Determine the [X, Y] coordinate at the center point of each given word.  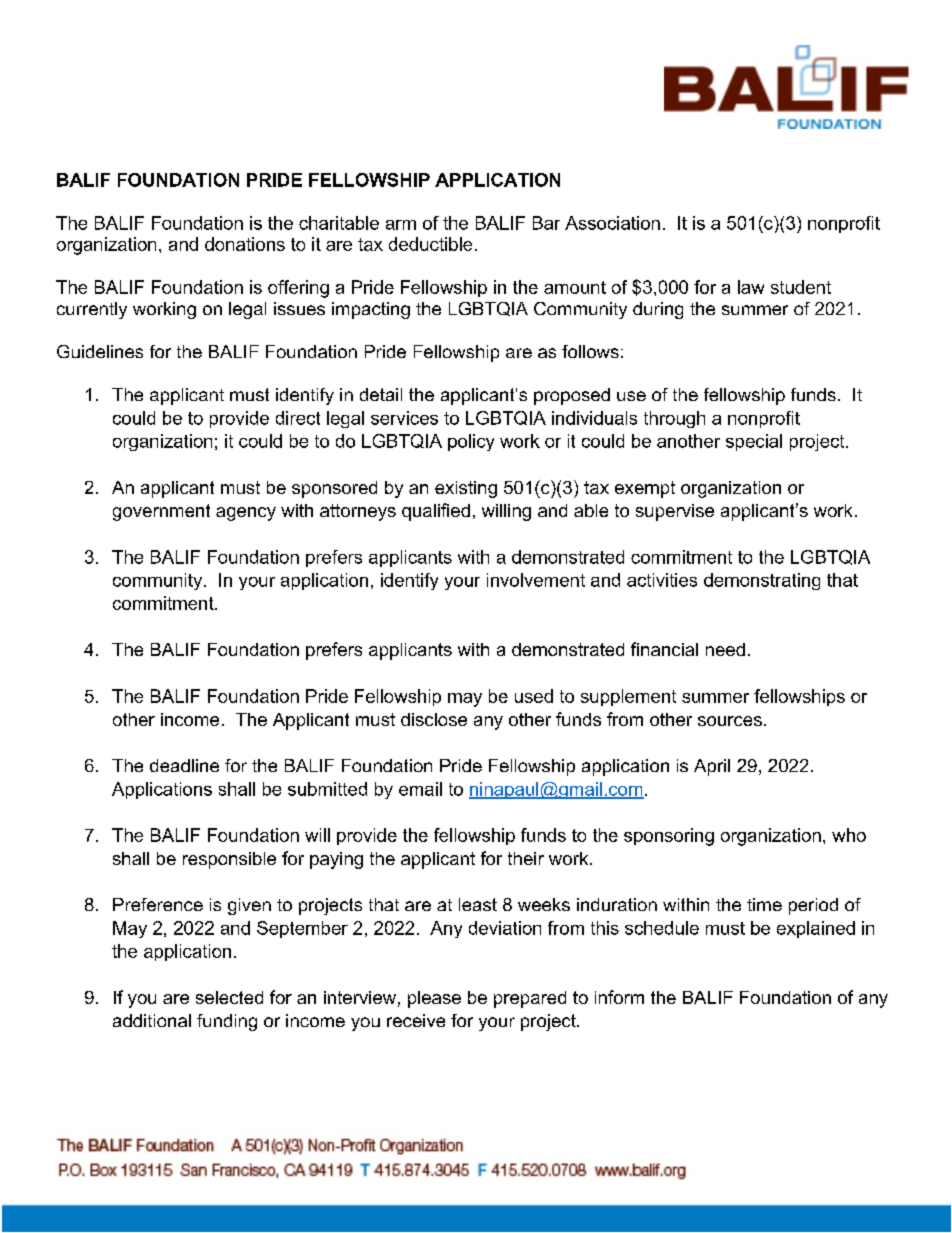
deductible [430, 244]
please [434, 999]
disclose [434, 719]
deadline [184, 765]
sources [730, 721]
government [161, 512]
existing [466, 489]
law [751, 287]
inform [619, 997]
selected [229, 997]
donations [245, 244]
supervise [675, 512]
